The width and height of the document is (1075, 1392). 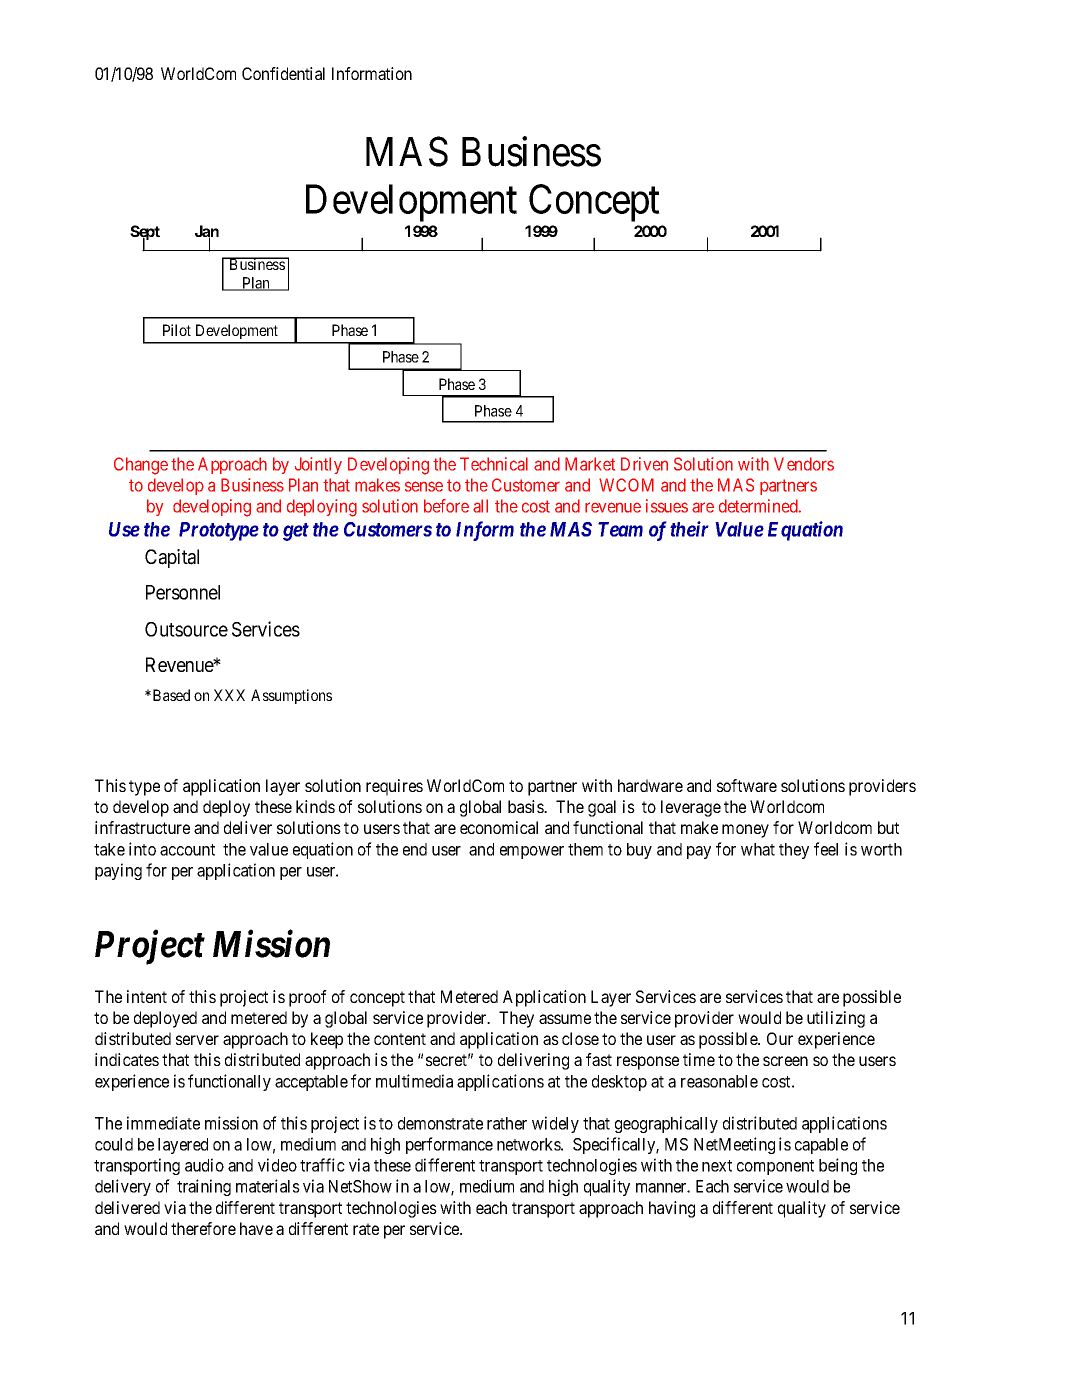 I want to click on Confidential, so click(x=283, y=73).
